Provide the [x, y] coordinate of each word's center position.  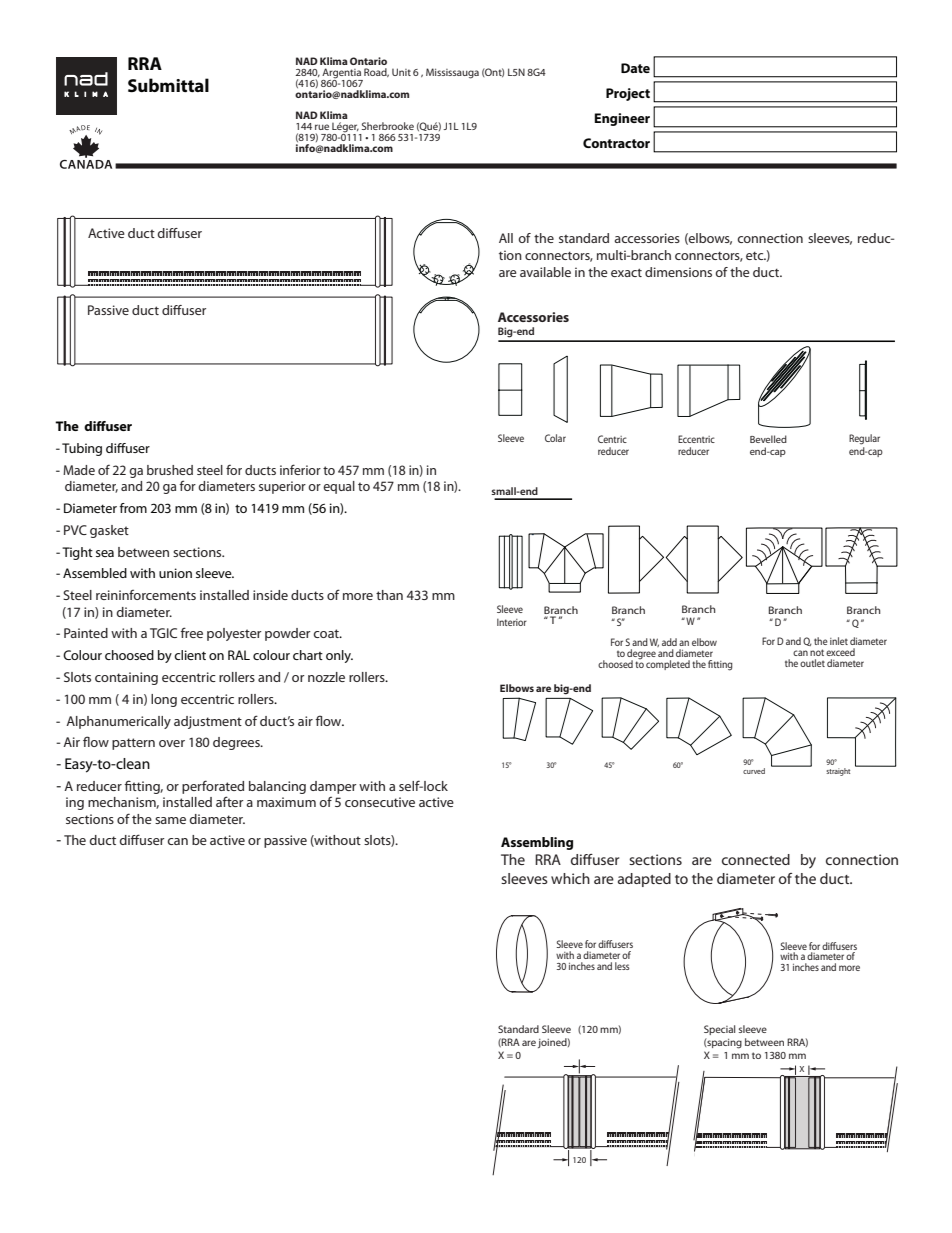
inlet [839, 641]
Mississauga [452, 73]
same [170, 820]
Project [628, 94]
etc [756, 256]
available [545, 272]
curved [754, 771]
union [175, 573]
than [389, 595]
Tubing [82, 449]
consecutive [380, 802]
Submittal [168, 85]
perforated [213, 787]
